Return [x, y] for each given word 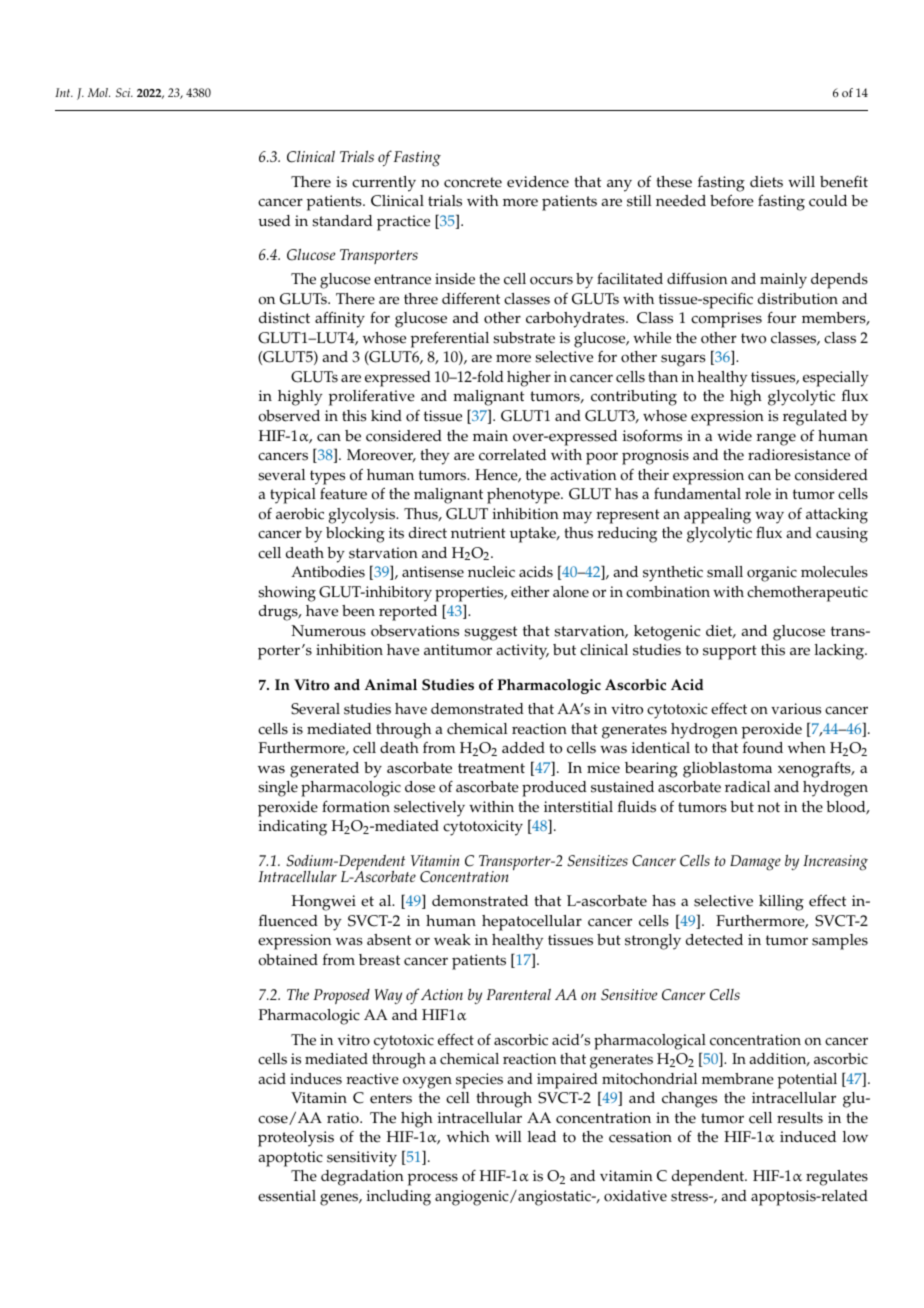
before [732, 200]
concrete [473, 182]
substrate [524, 338]
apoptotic [290, 1159]
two [753, 338]
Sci [124, 92]
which [468, 1137]
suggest [490, 633]
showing [287, 594]
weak [452, 940]
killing [781, 903]
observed [289, 416]
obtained [288, 960]
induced [808, 1137]
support [730, 652]
